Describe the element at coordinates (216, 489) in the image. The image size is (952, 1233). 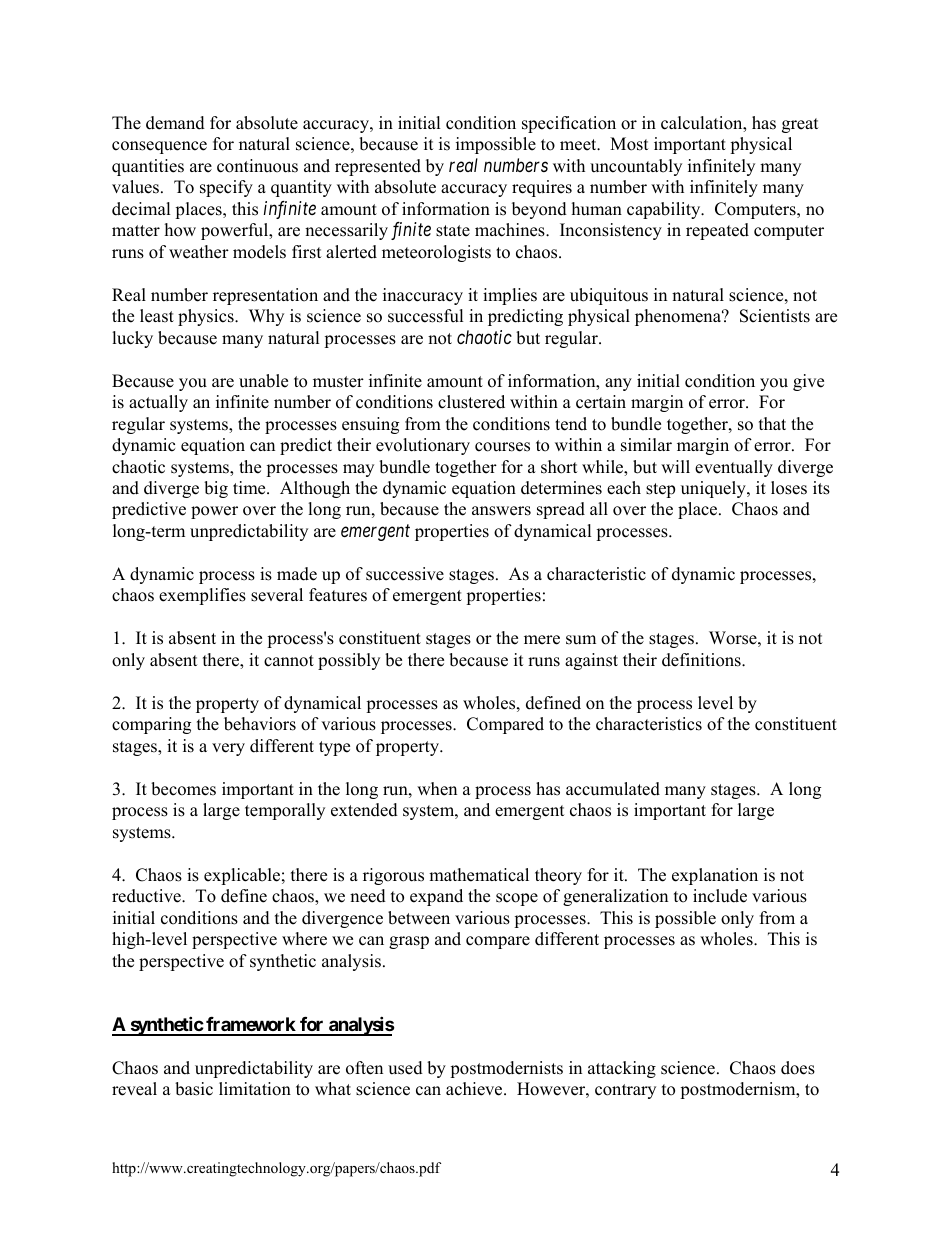
I see `big` at that location.
